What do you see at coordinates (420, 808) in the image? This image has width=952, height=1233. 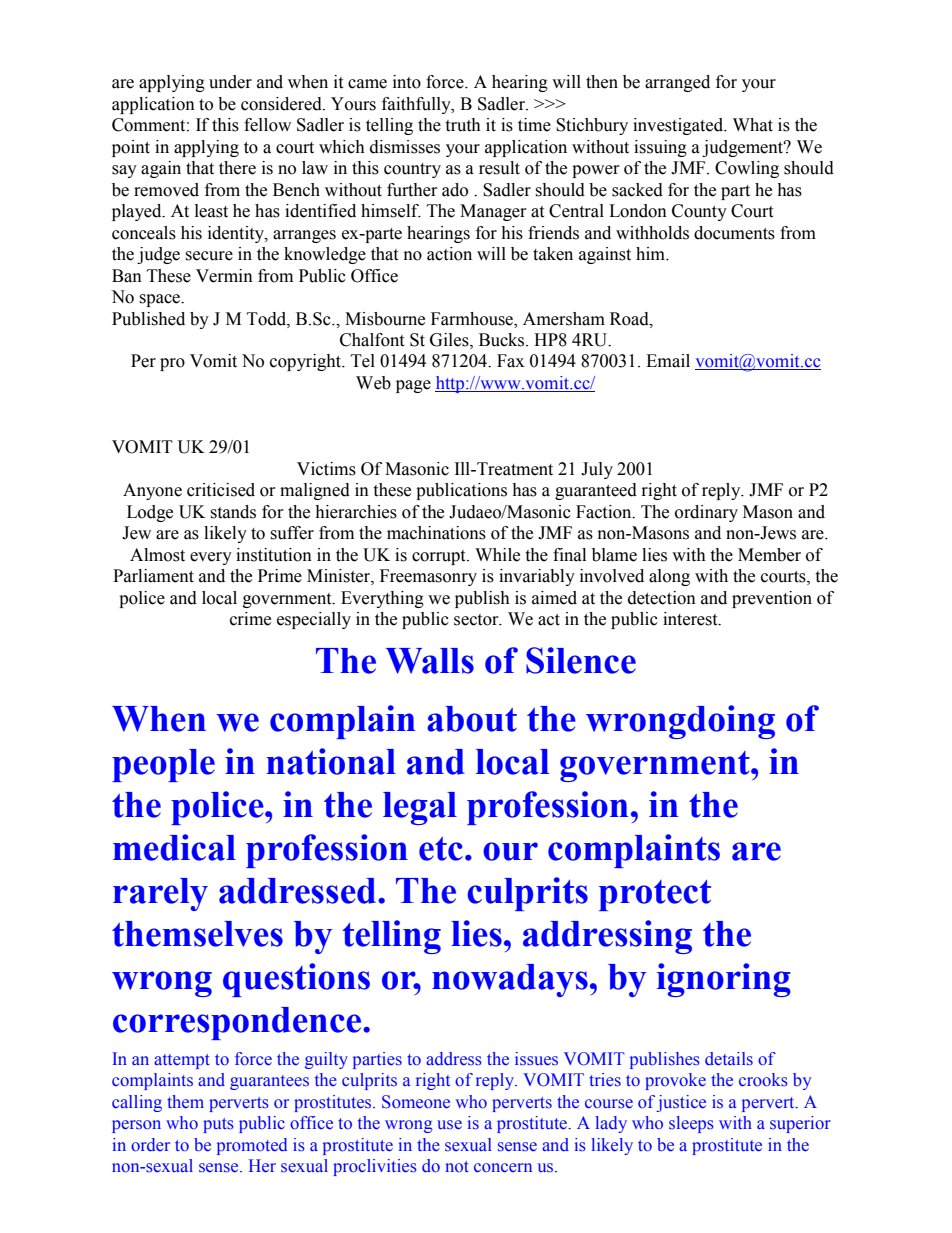 I see `legal` at bounding box center [420, 808].
